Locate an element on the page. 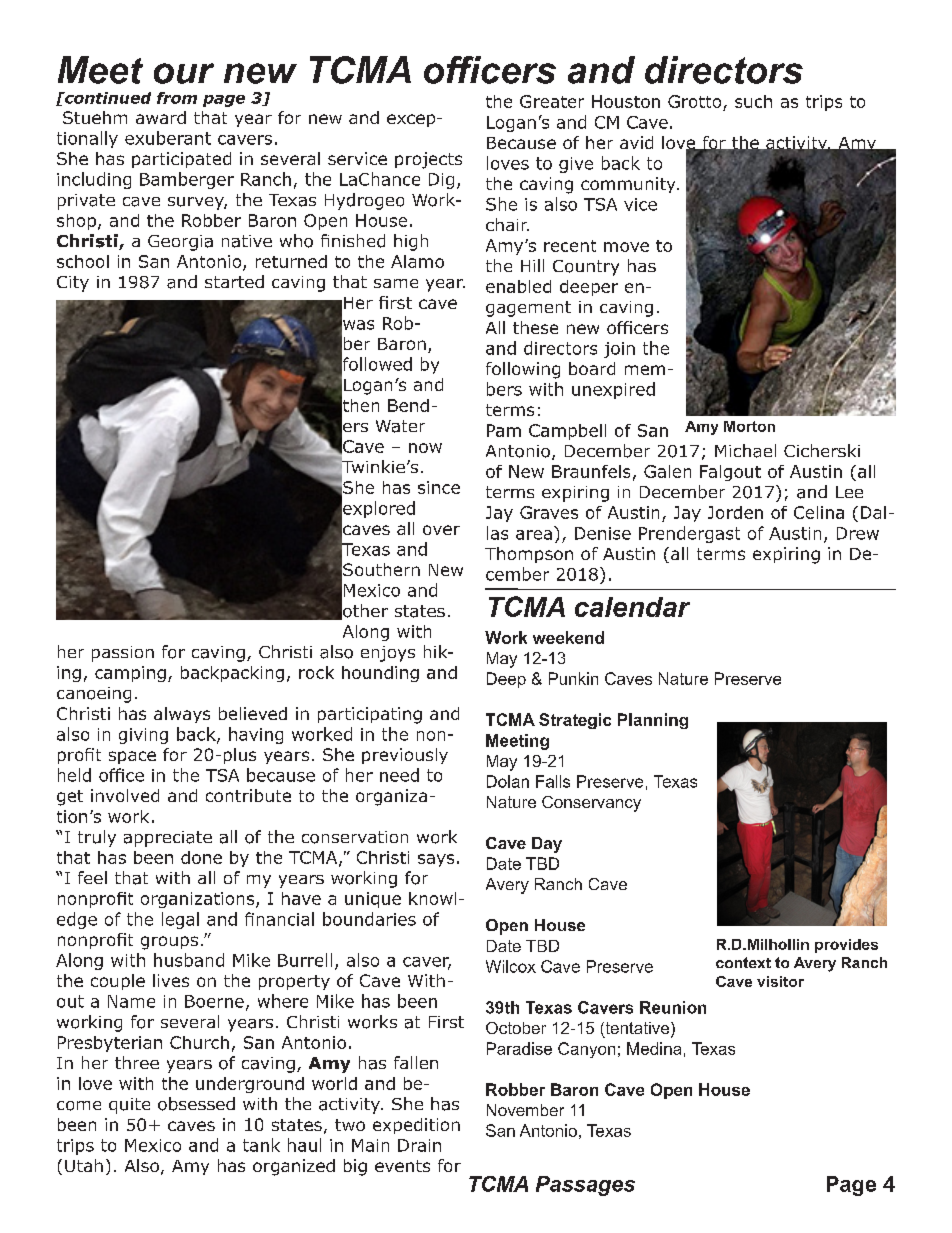  obsessed is located at coordinates (196, 1104).
